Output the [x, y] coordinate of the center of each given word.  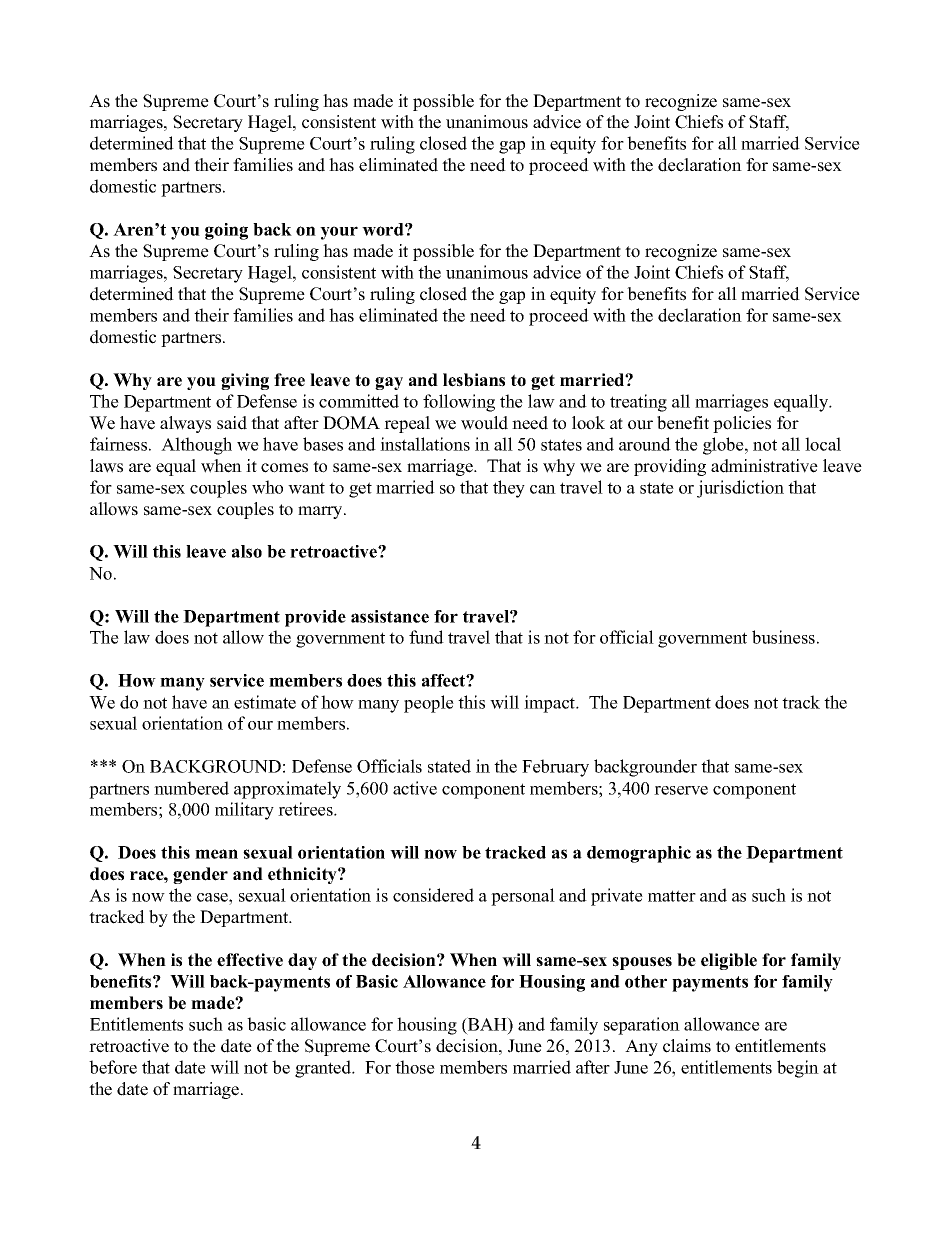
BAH [487, 1024]
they [509, 489]
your [339, 233]
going [226, 231]
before [113, 1067]
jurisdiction [740, 489]
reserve [681, 790]
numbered [191, 788]
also [247, 551]
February [555, 768]
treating [638, 403]
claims [687, 1046]
